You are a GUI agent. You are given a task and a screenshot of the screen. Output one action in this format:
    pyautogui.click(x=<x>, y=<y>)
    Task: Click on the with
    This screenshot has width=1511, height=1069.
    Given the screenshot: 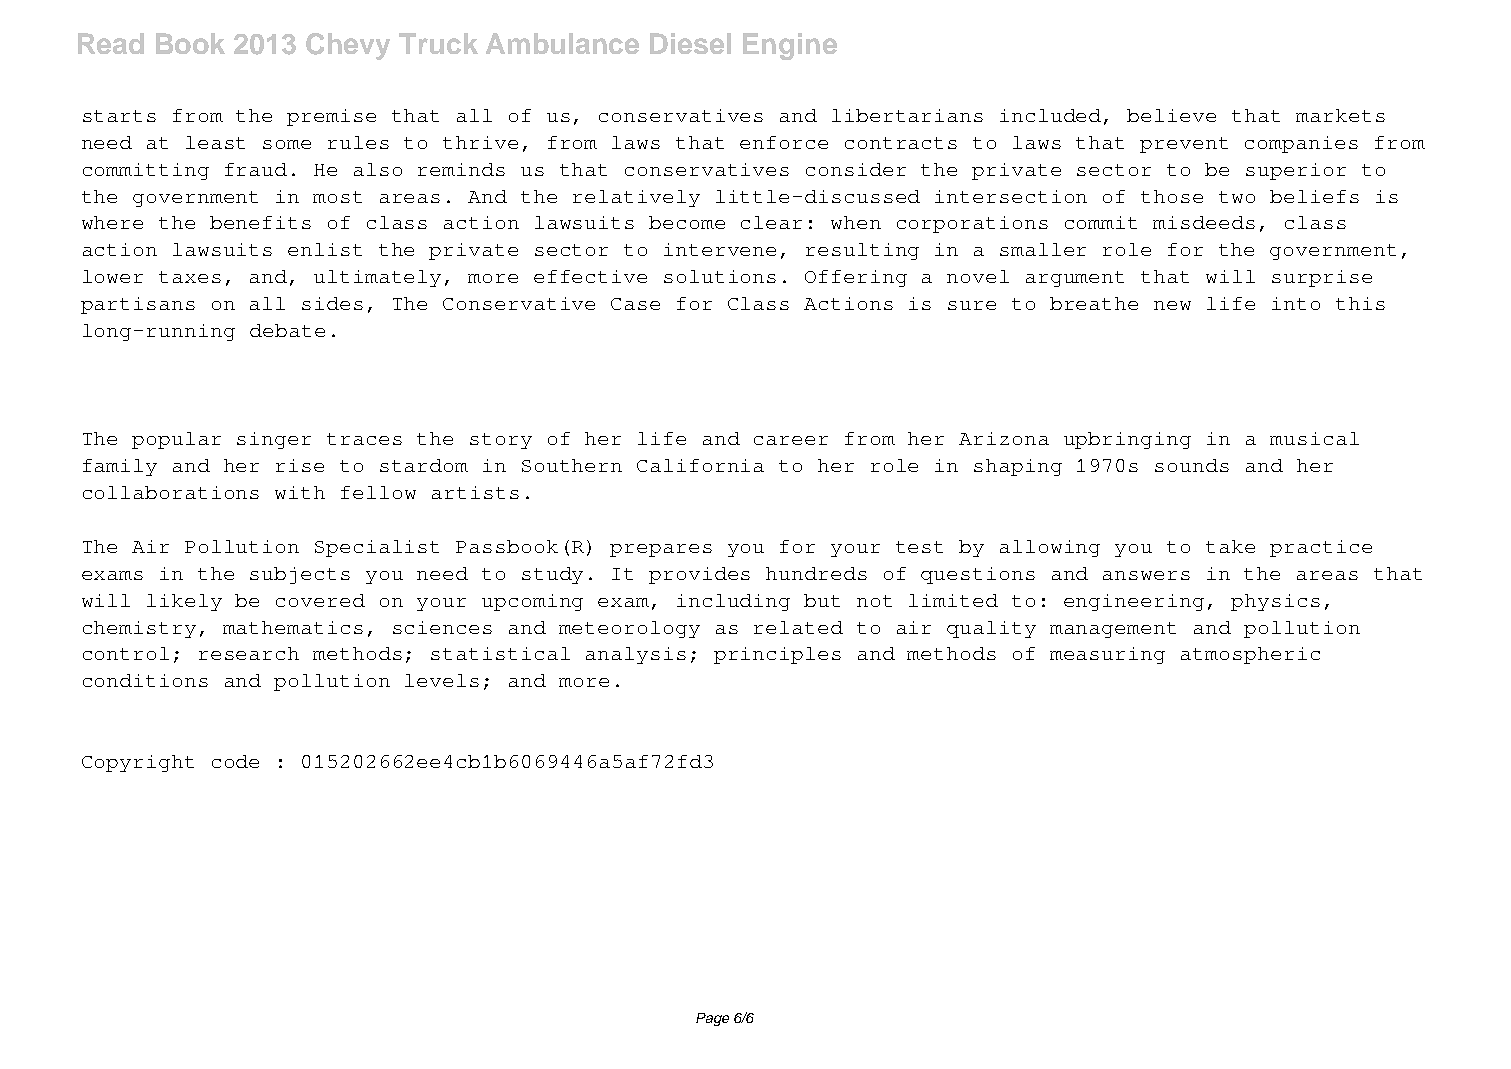 What is the action you would take?
    pyautogui.click(x=300, y=492)
